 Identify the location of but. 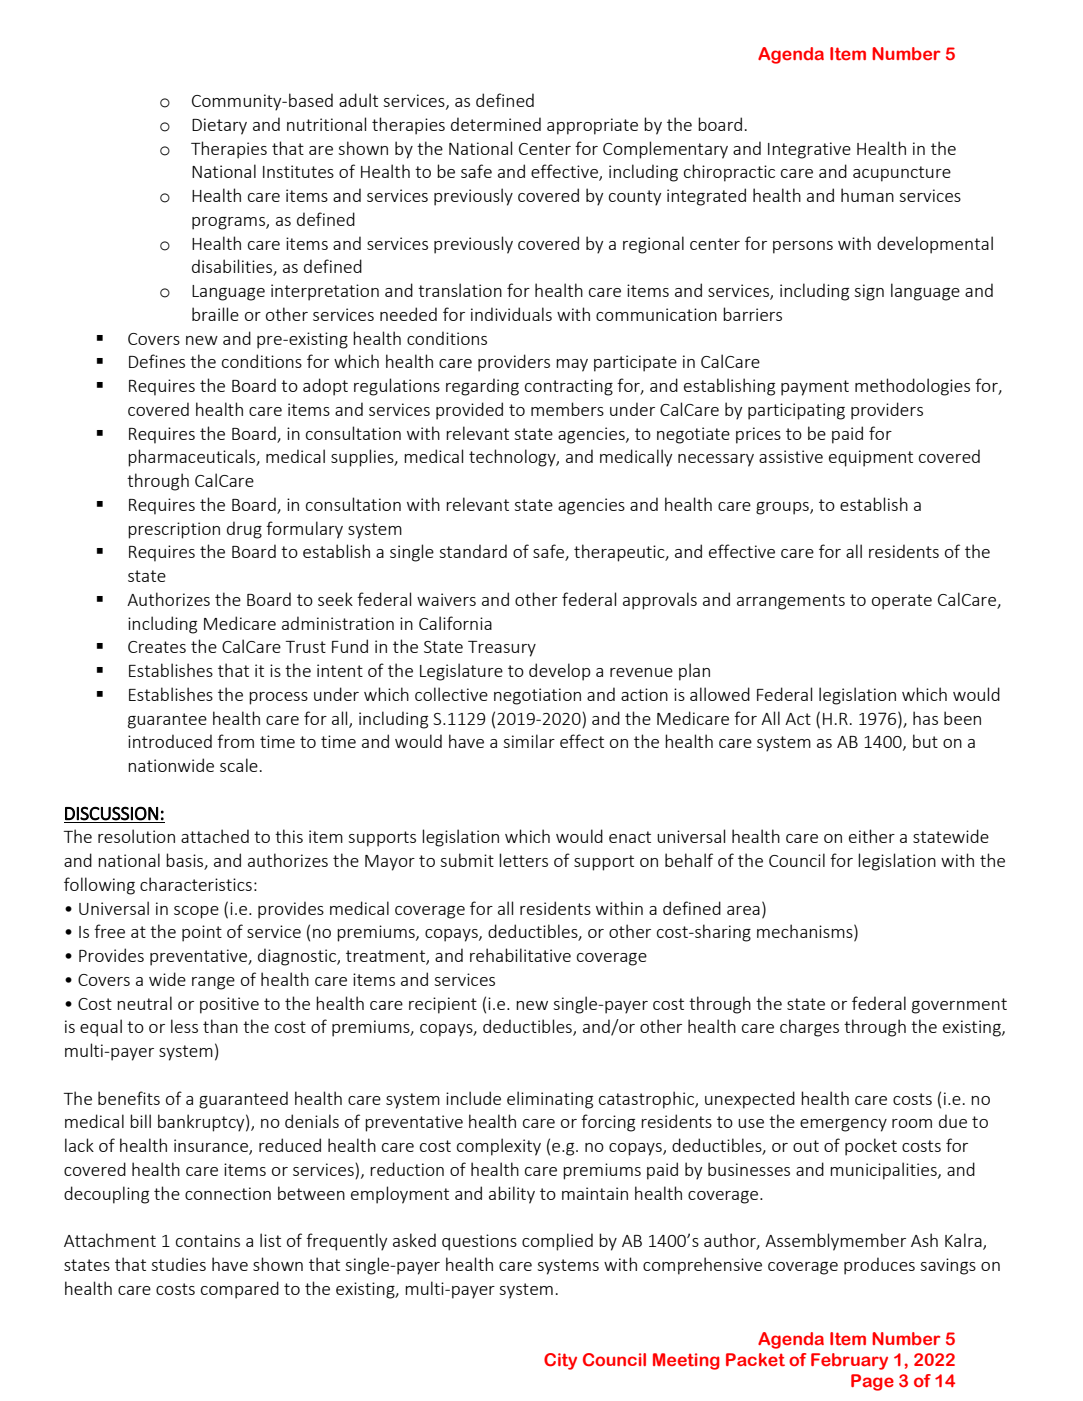
(925, 741).
